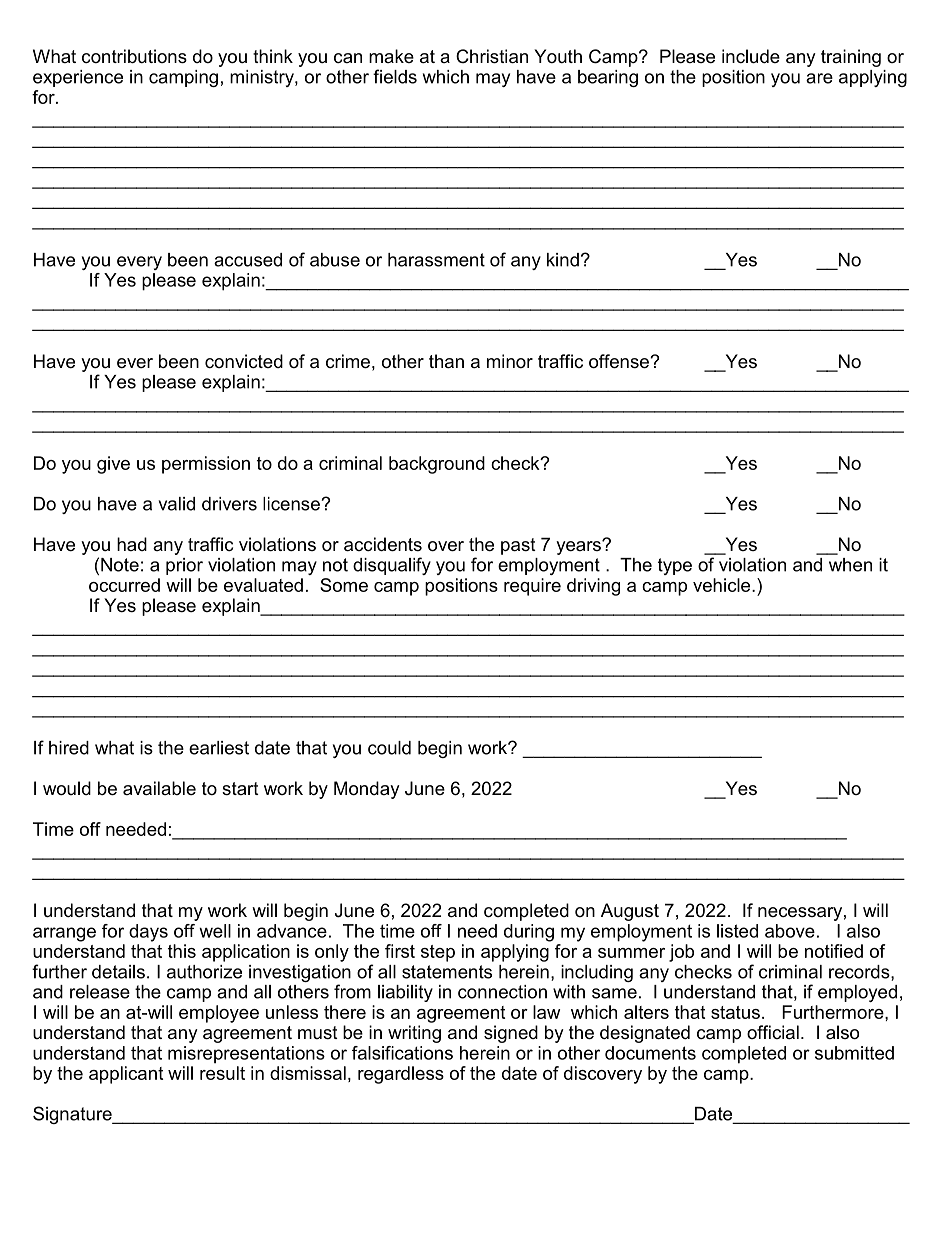 The width and height of the page is (952, 1233). What do you see at coordinates (446, 361) in the page?
I see `than` at bounding box center [446, 361].
